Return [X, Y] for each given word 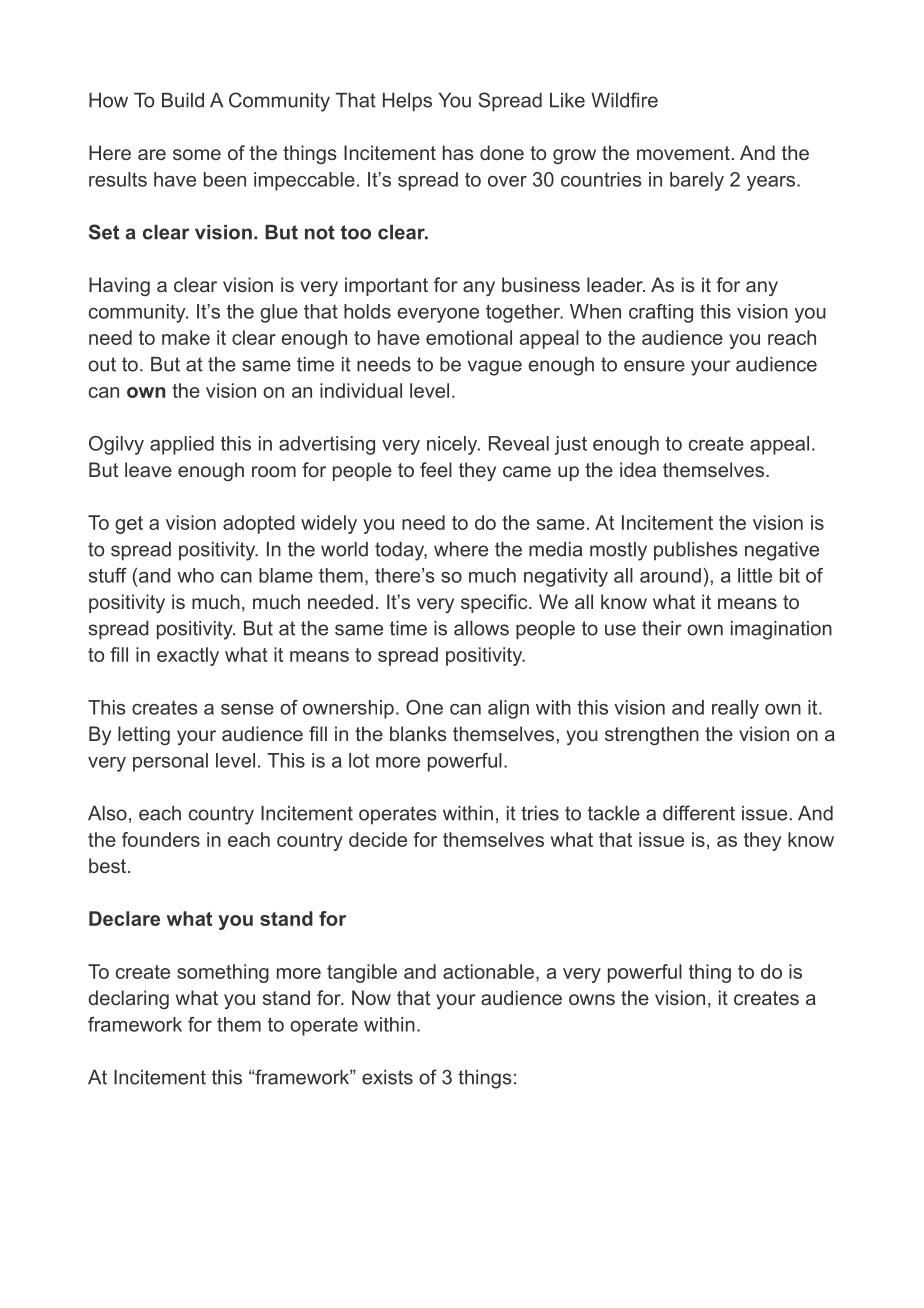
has [458, 152]
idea [638, 469]
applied [182, 445]
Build [183, 100]
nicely [453, 445]
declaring [128, 999]
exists [387, 1077]
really [735, 709]
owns [592, 999]
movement [683, 153]
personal [170, 762]
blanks [418, 733]
